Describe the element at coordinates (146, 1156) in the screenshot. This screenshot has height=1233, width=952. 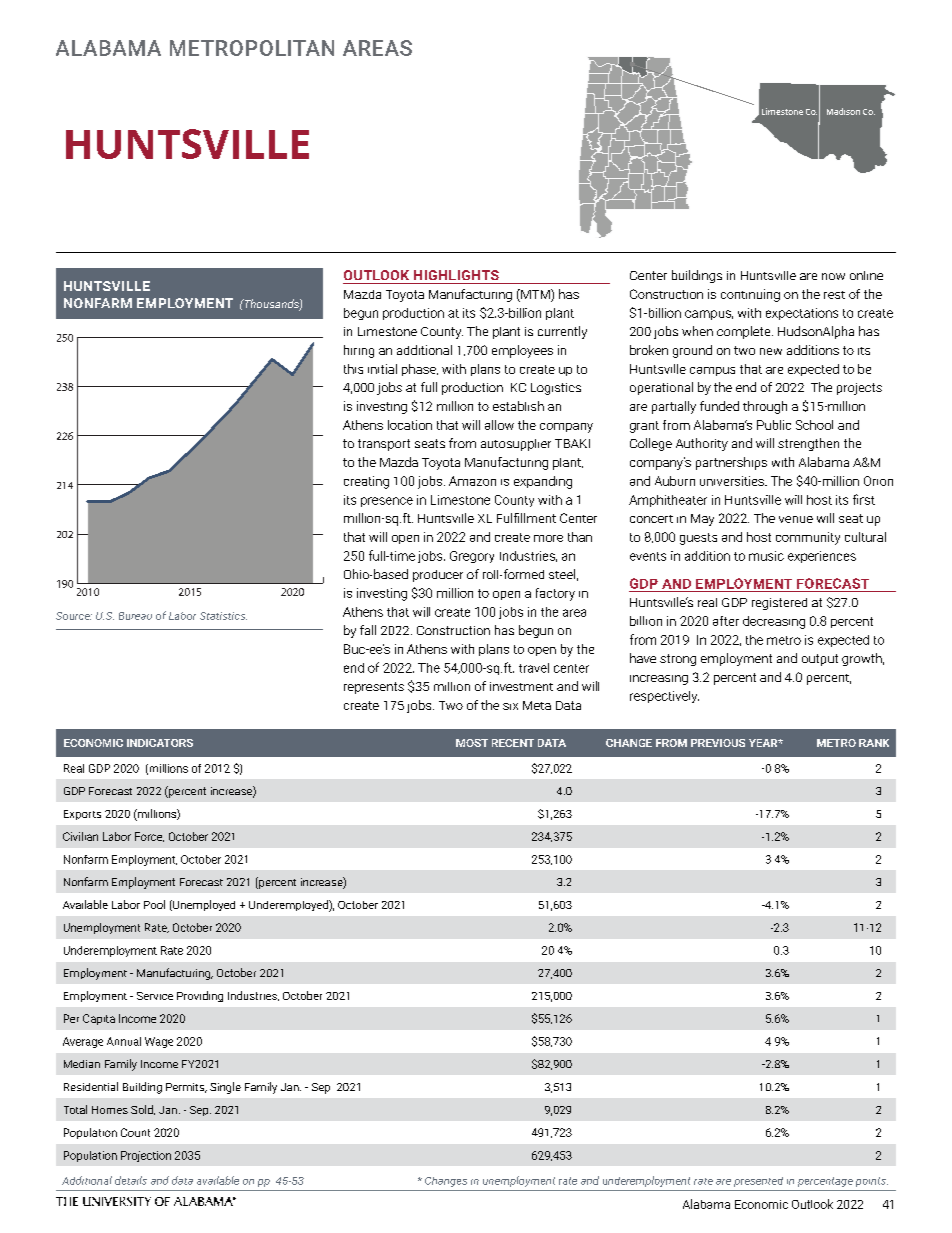
I see `Projection` at that location.
